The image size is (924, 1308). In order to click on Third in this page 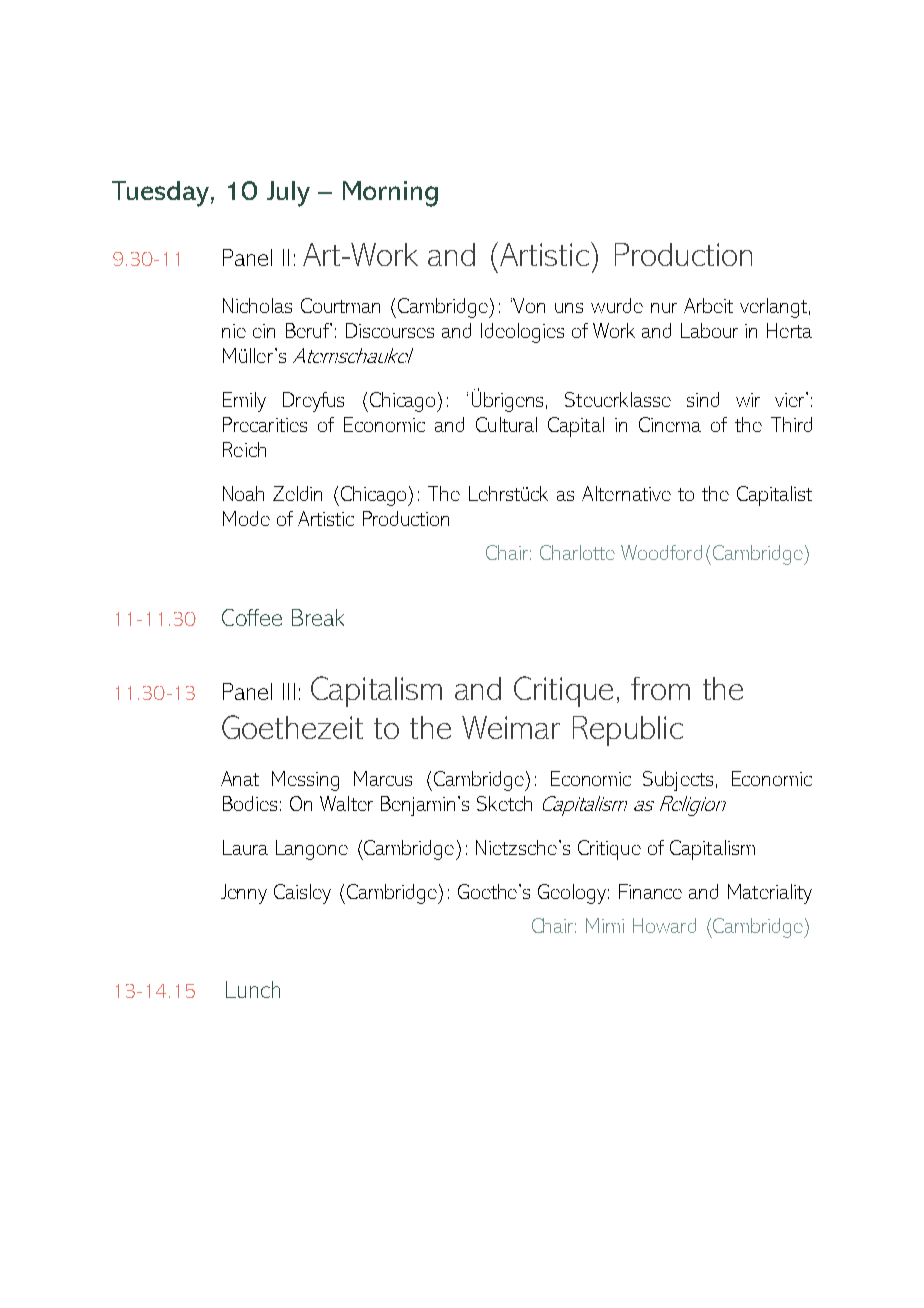, I will do `click(791, 424)`.
